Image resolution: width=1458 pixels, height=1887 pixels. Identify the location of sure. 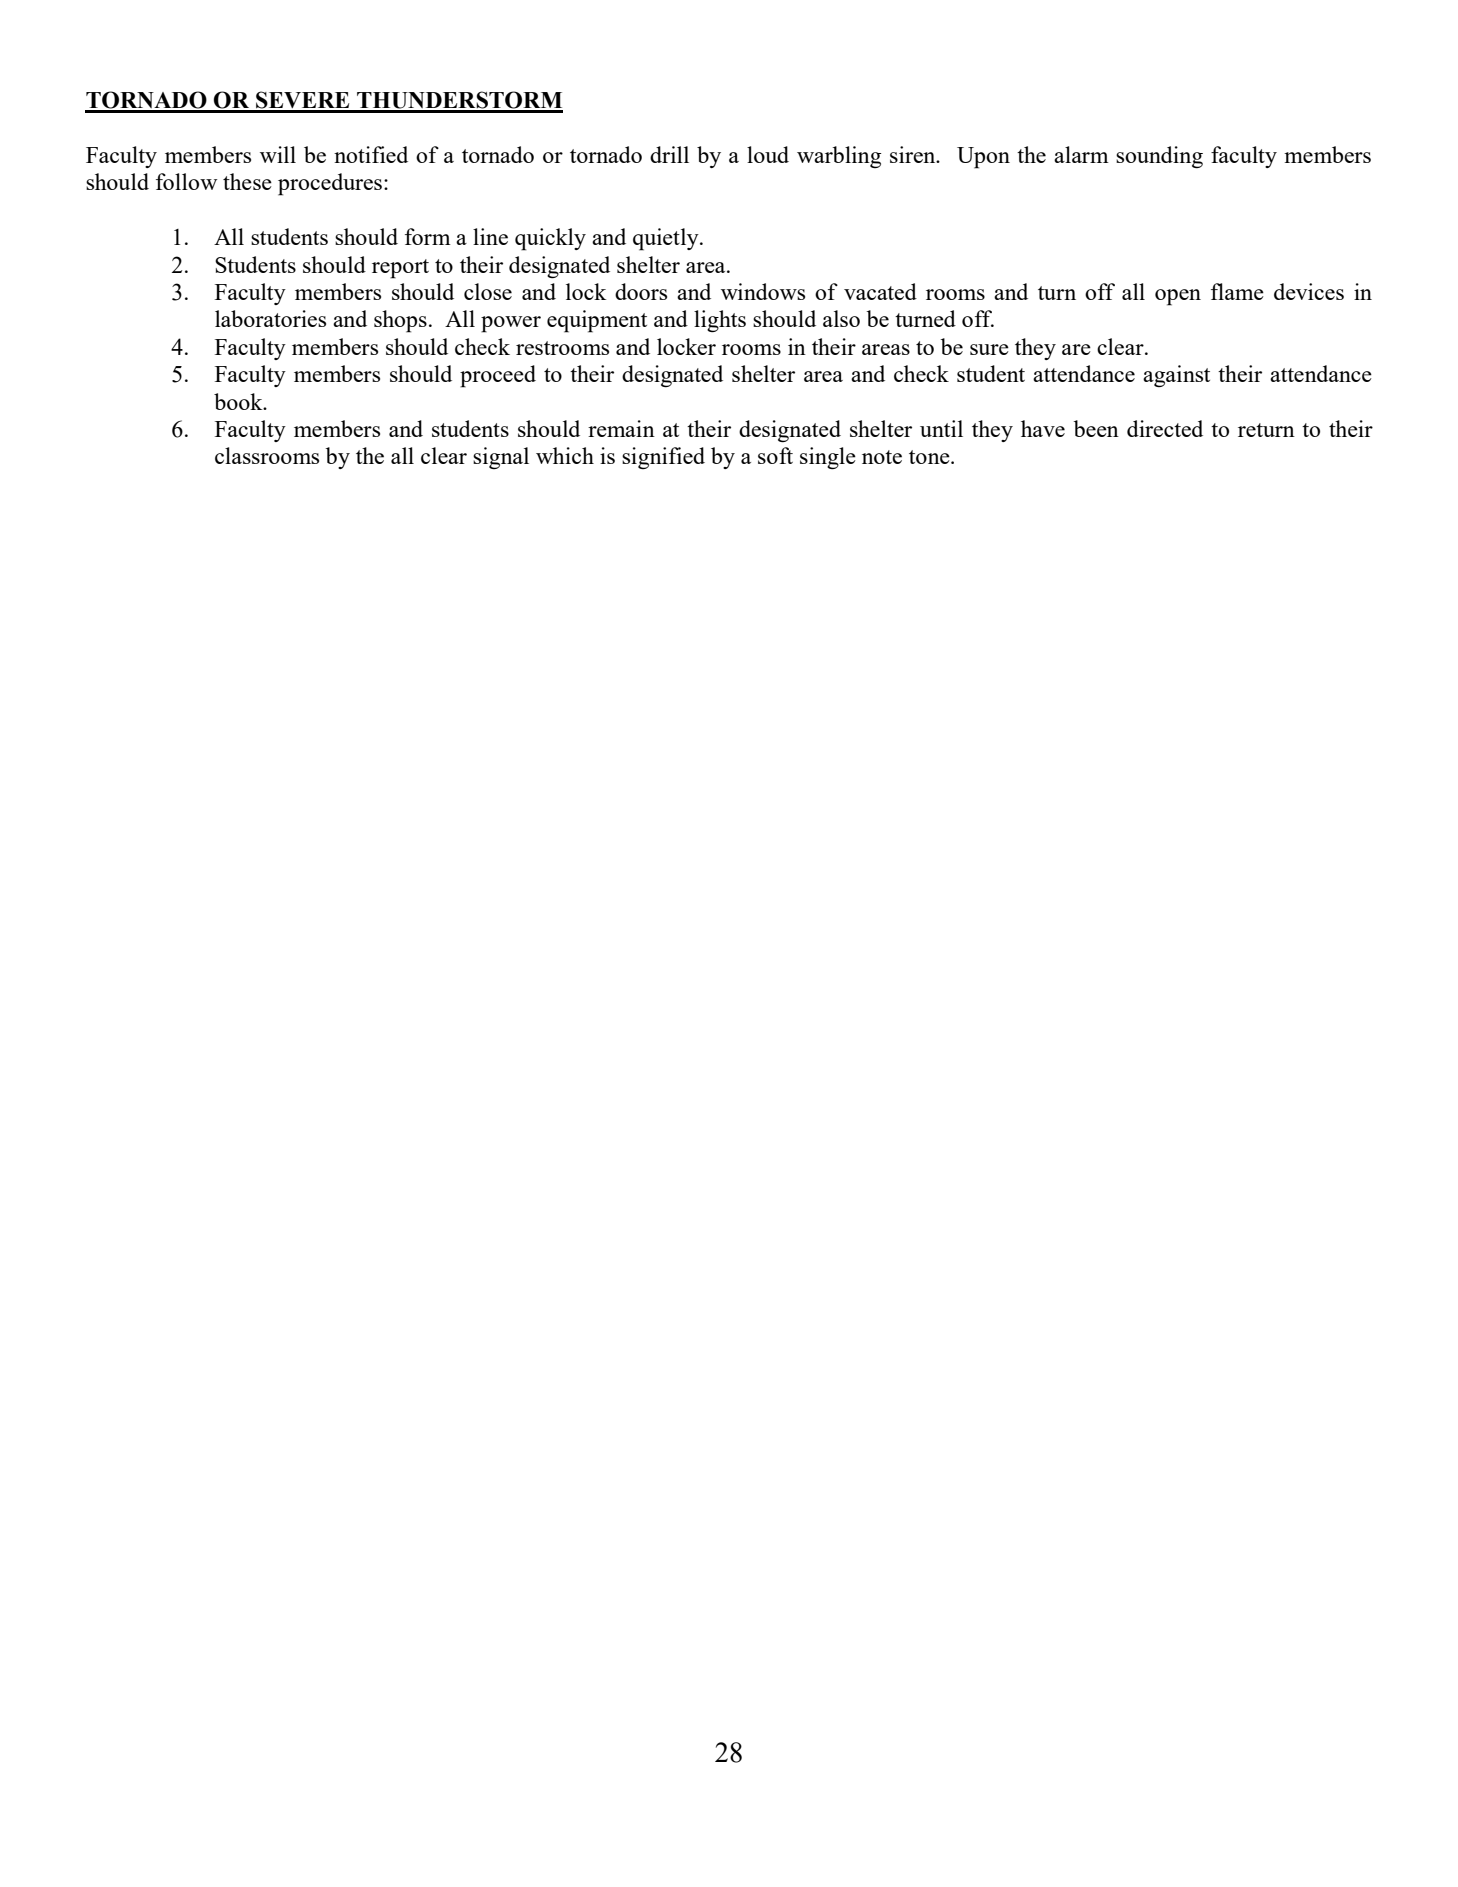
(989, 349).
